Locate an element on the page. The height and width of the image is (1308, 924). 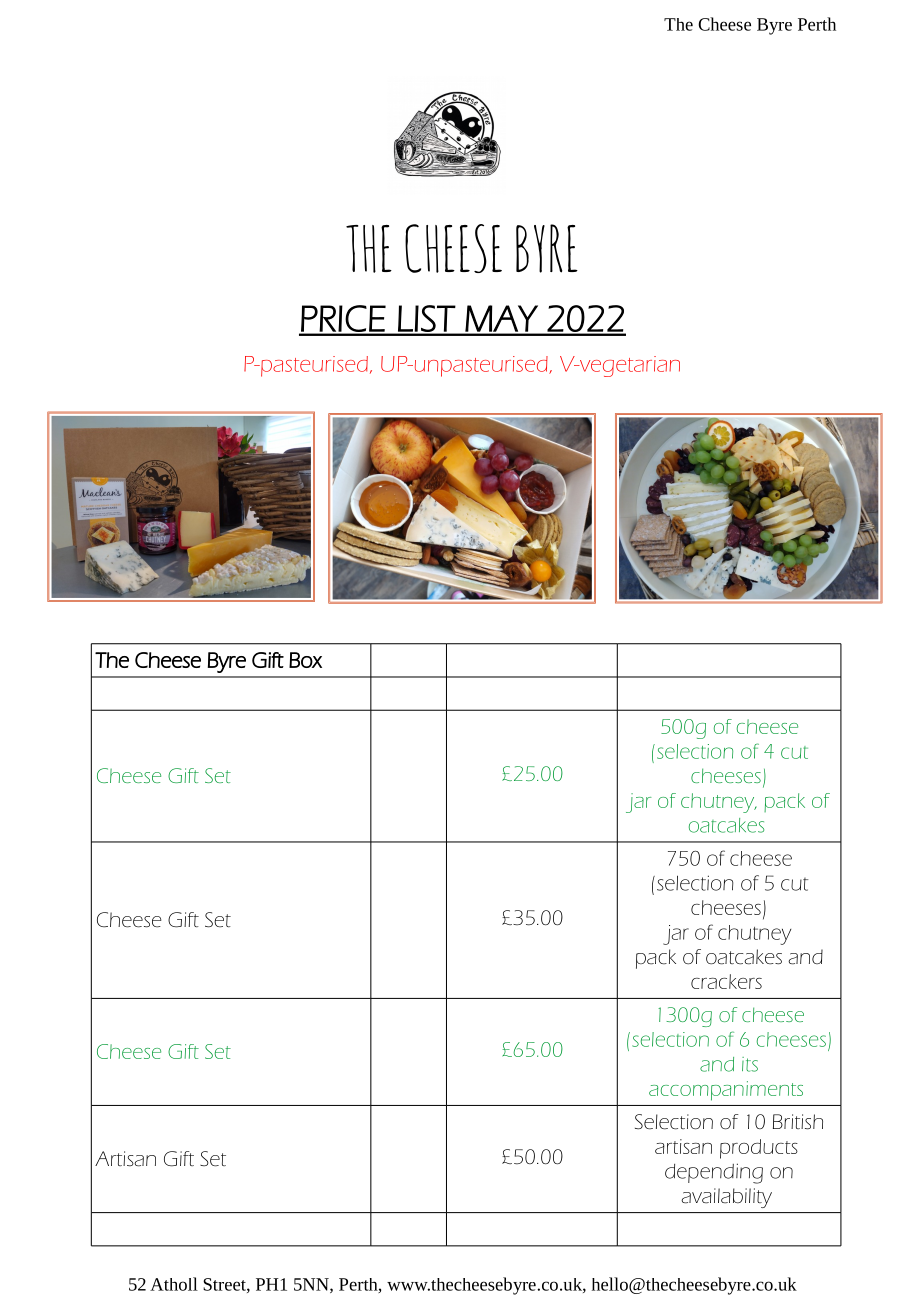
accompaniments is located at coordinates (726, 1091).
